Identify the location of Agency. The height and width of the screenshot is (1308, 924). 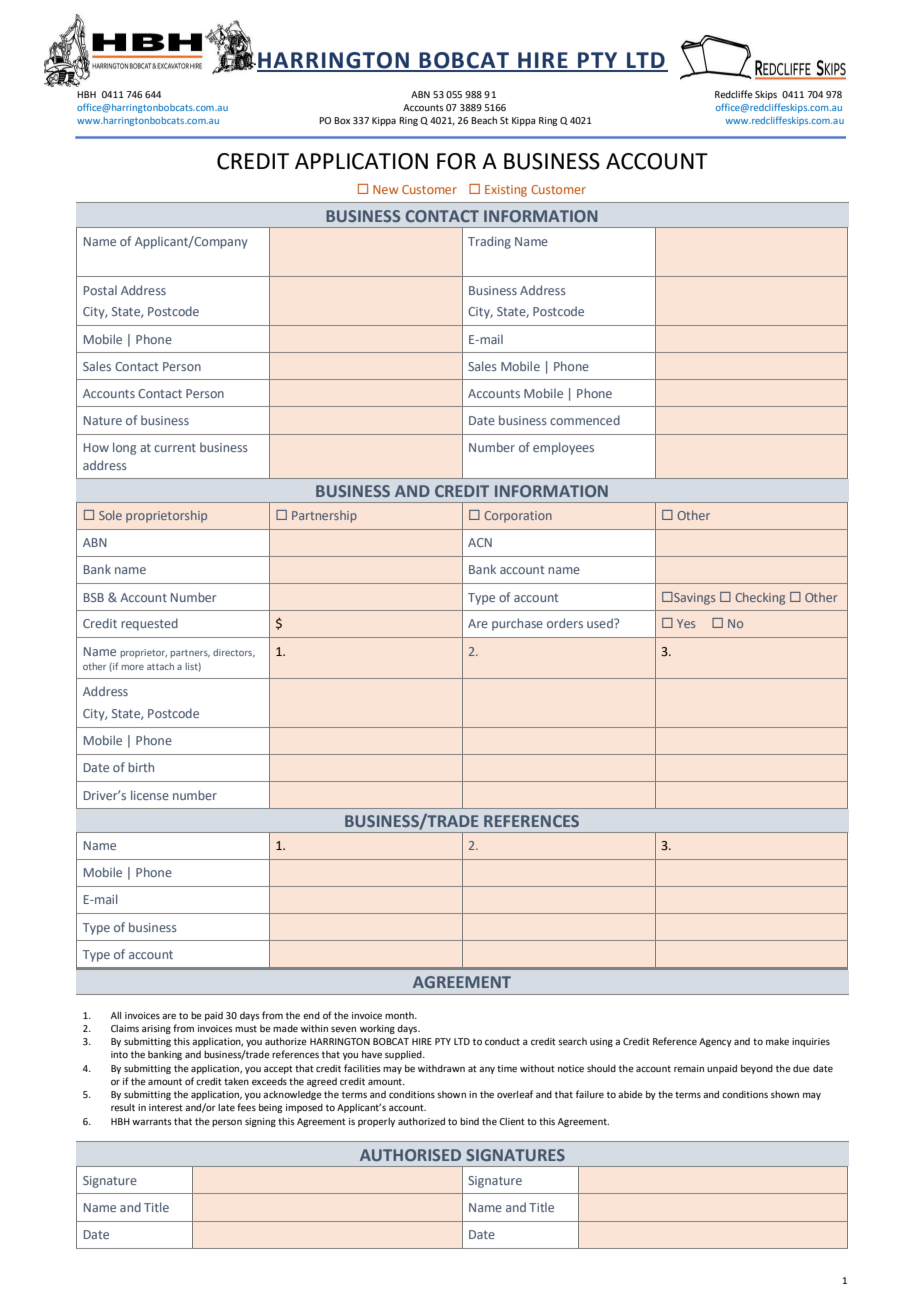
(715, 1042).
